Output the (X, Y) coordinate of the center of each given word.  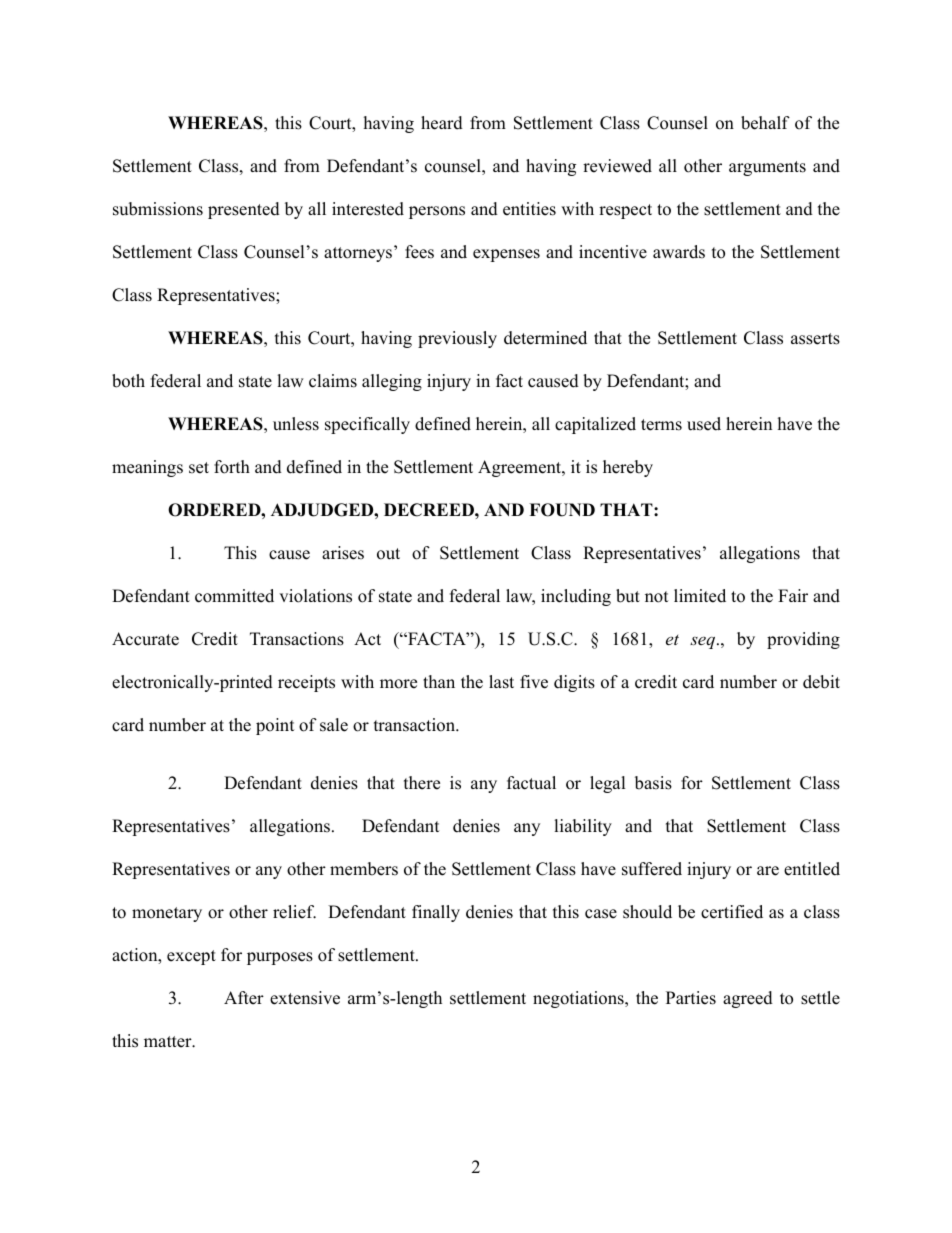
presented (244, 210)
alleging (392, 382)
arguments (767, 168)
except (191, 957)
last (501, 682)
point (275, 726)
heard (442, 123)
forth (232, 467)
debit (821, 682)
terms (661, 425)
